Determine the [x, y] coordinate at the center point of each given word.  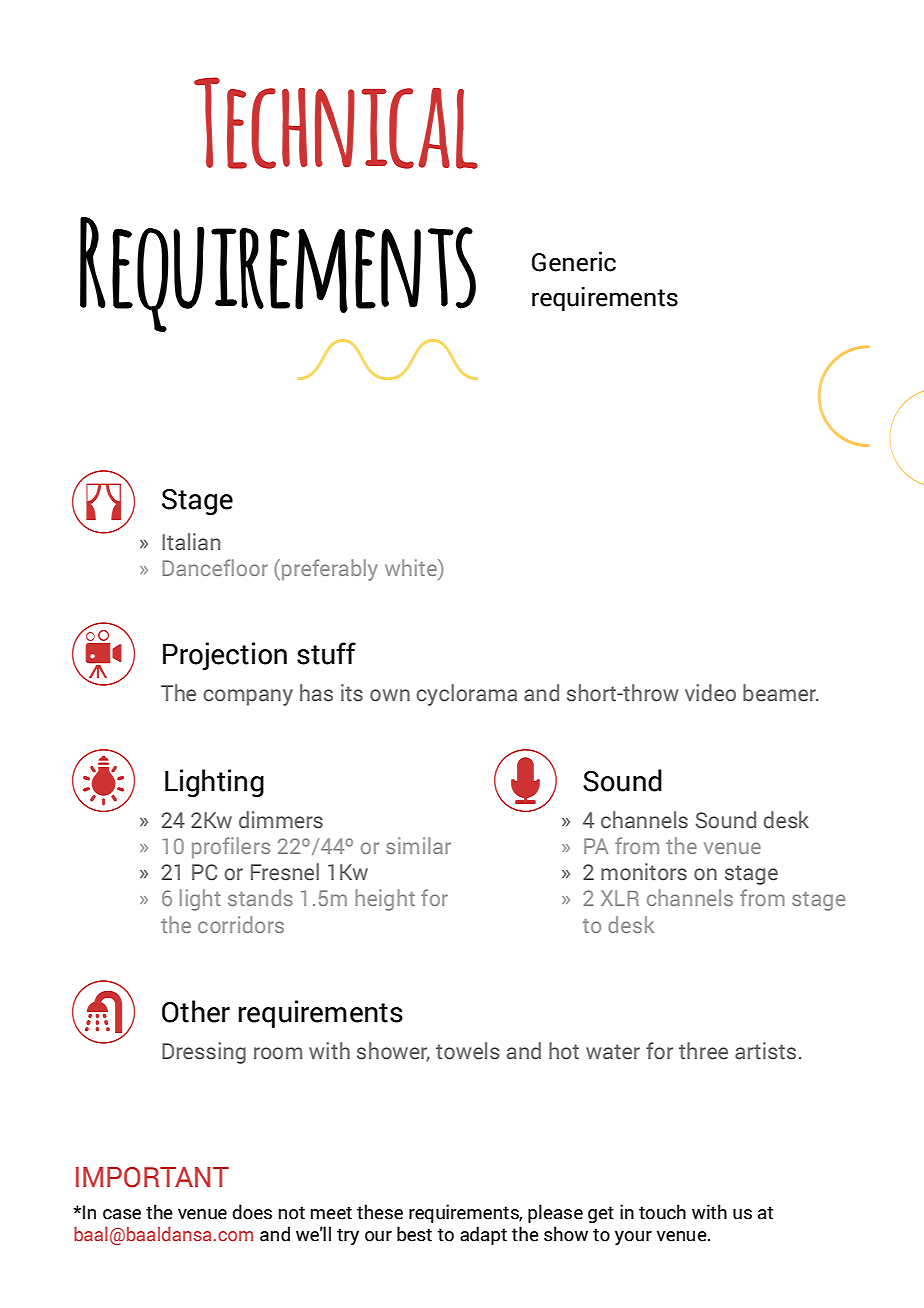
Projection [225, 656]
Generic [574, 262]
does [252, 1212]
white [412, 567]
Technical [336, 123]
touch [662, 1212]
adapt [483, 1235]
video [710, 693]
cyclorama [466, 695]
